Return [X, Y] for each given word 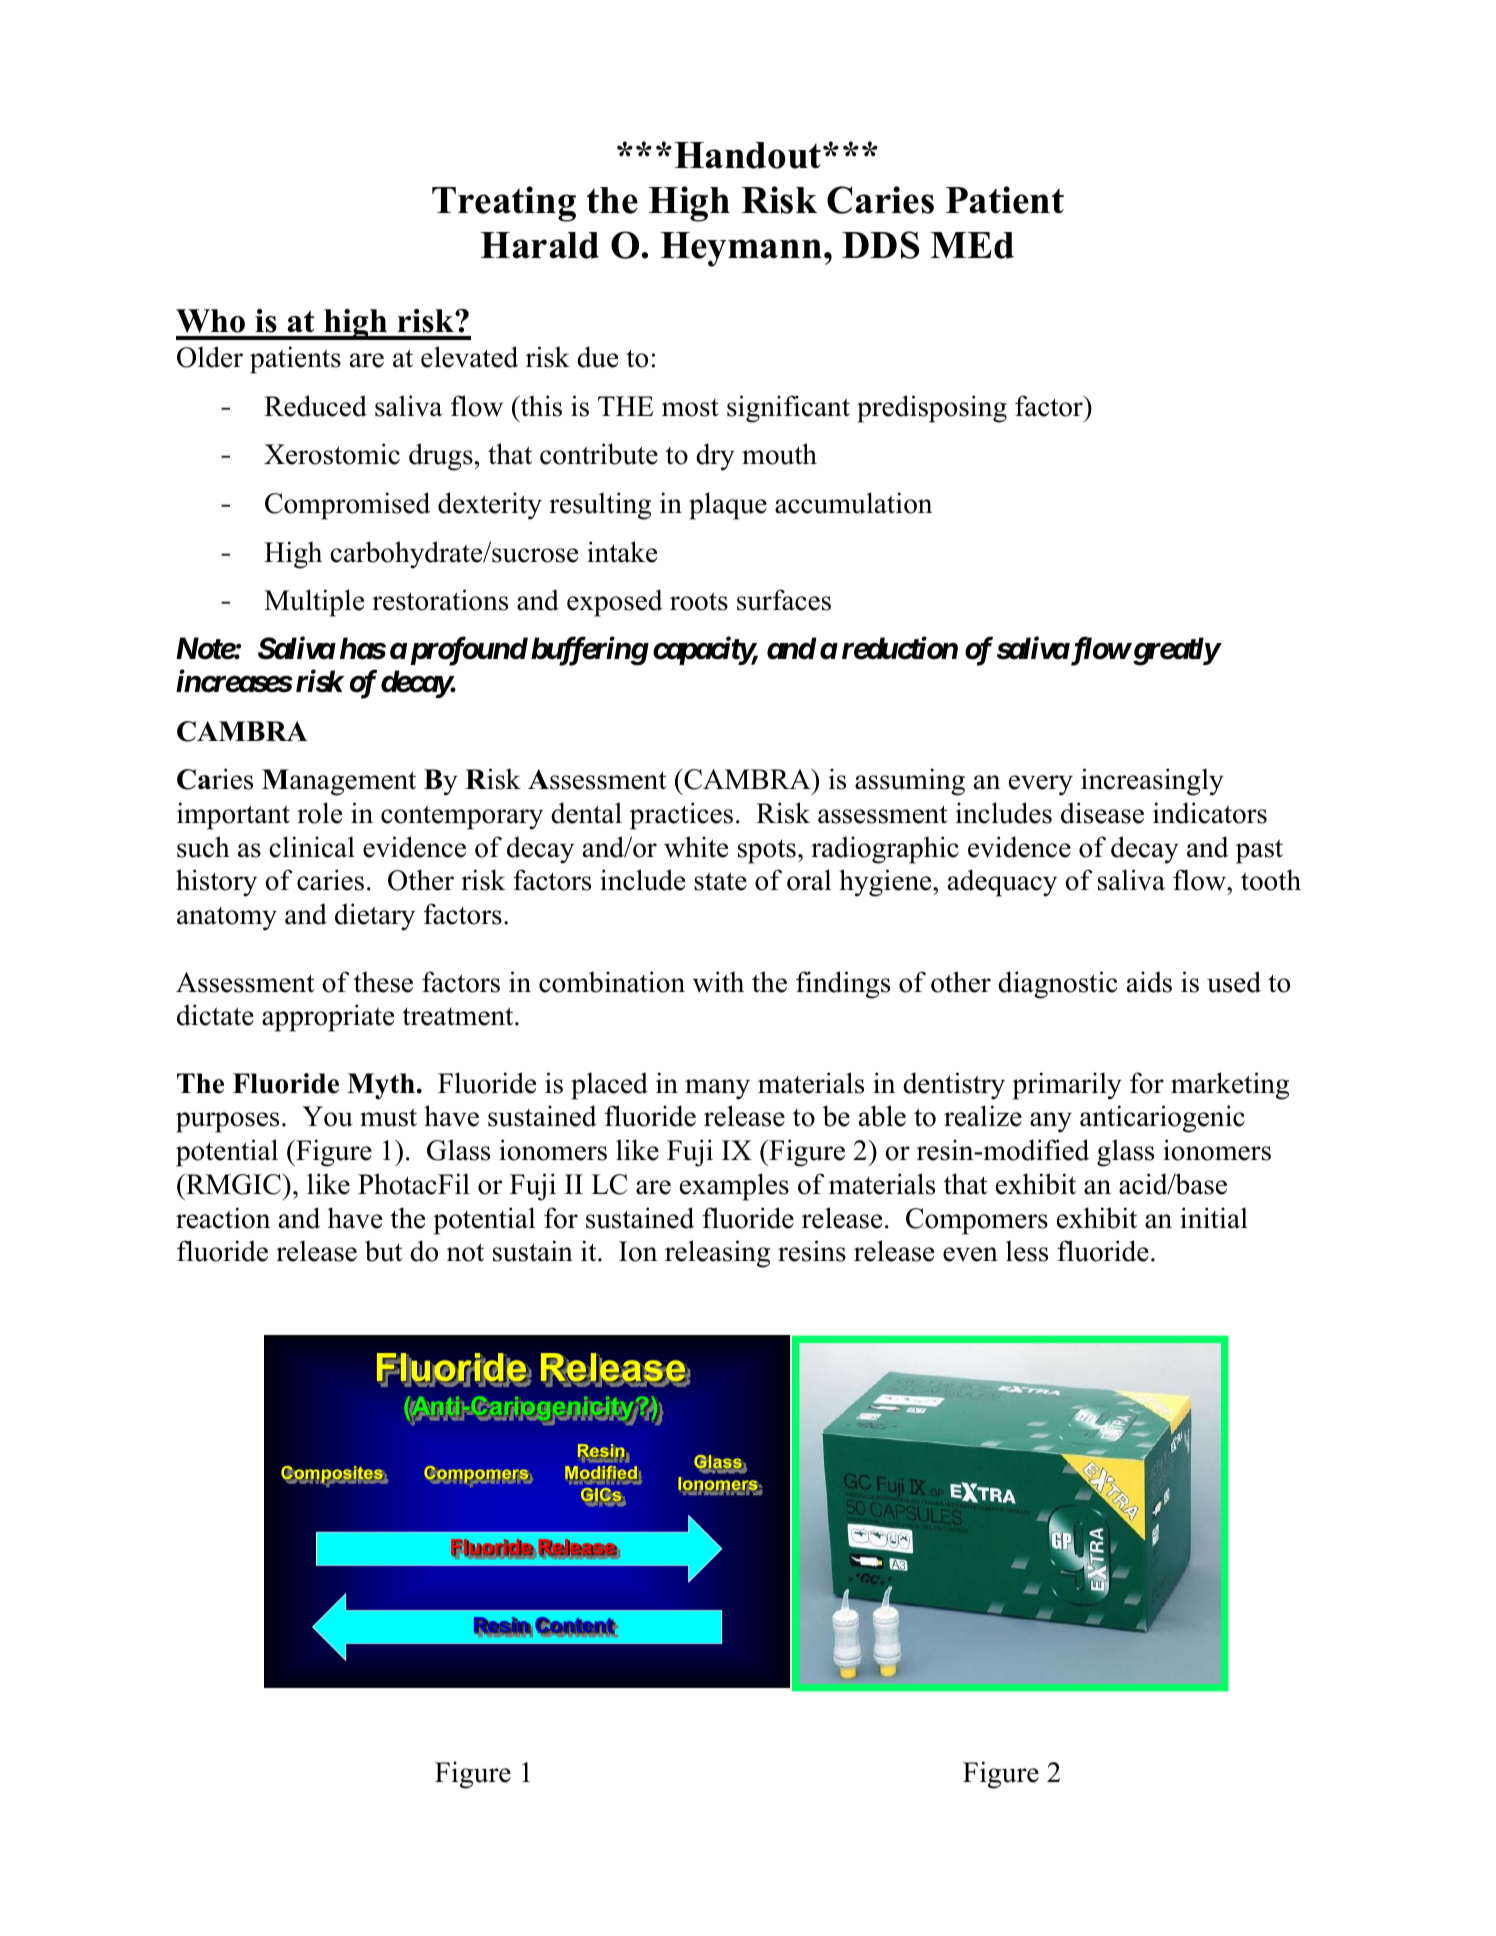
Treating [504, 204]
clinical [312, 847]
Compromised [347, 506]
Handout [749, 155]
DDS [880, 245]
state [720, 881]
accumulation [853, 503]
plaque [728, 506]
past [1259, 851]
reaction [223, 1218]
